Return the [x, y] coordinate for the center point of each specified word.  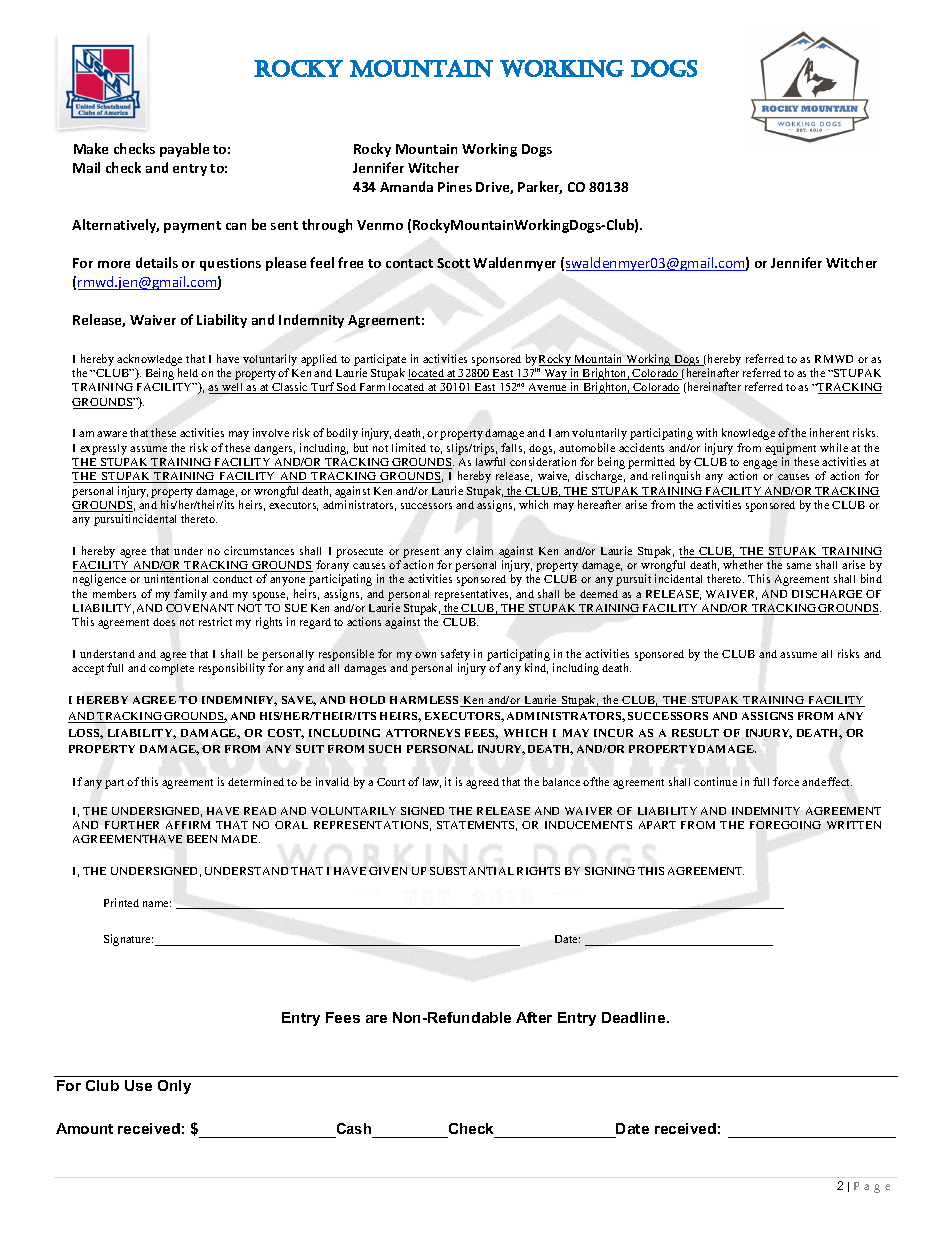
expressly [103, 449]
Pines [455, 187]
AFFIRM [188, 825]
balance [561, 781]
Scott [453, 263]
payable [184, 150]
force [786, 781]
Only [174, 1087]
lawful [490, 461]
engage [760, 466]
